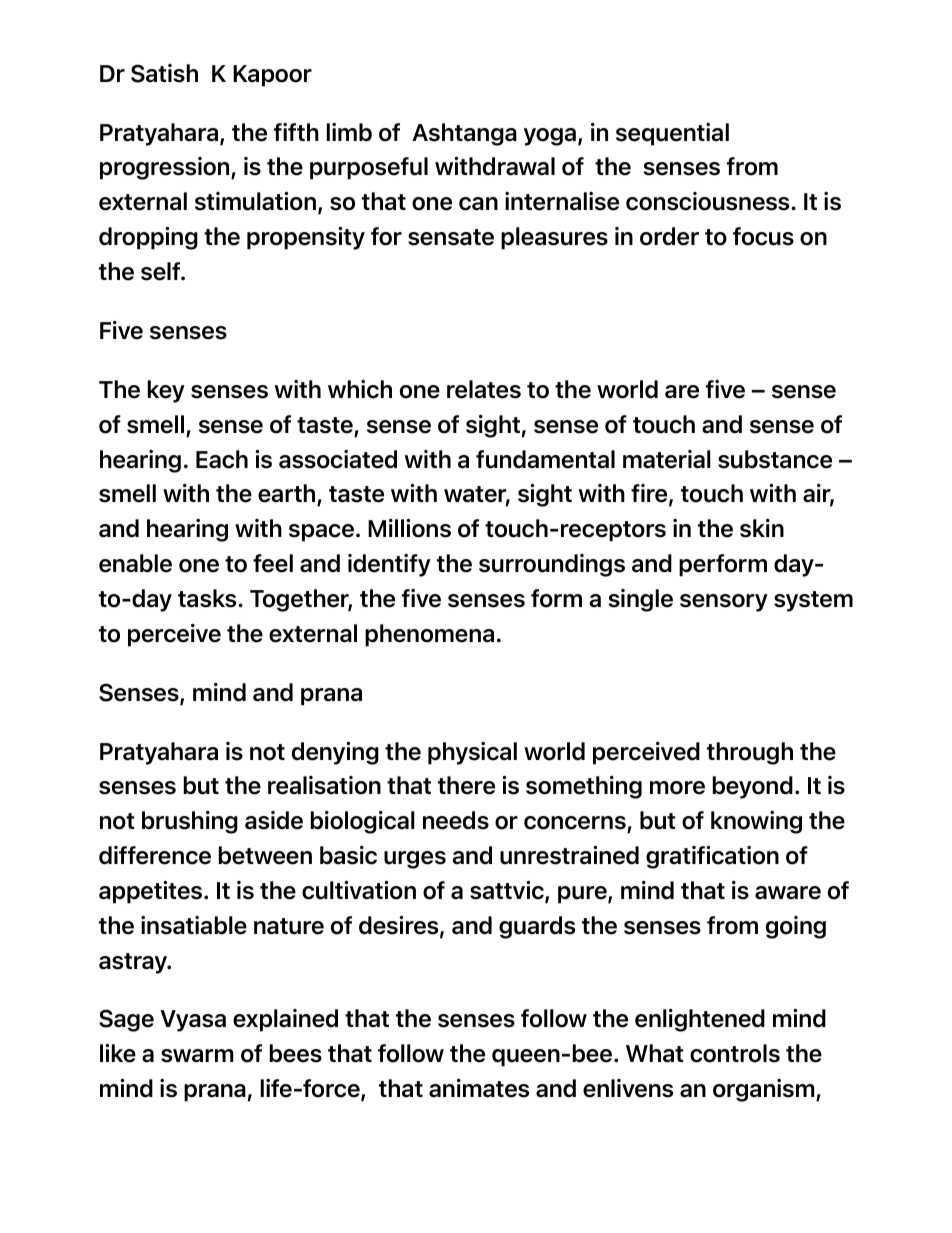 The width and height of the screenshot is (952, 1233). What do you see at coordinates (750, 753) in the screenshot?
I see `through` at bounding box center [750, 753].
